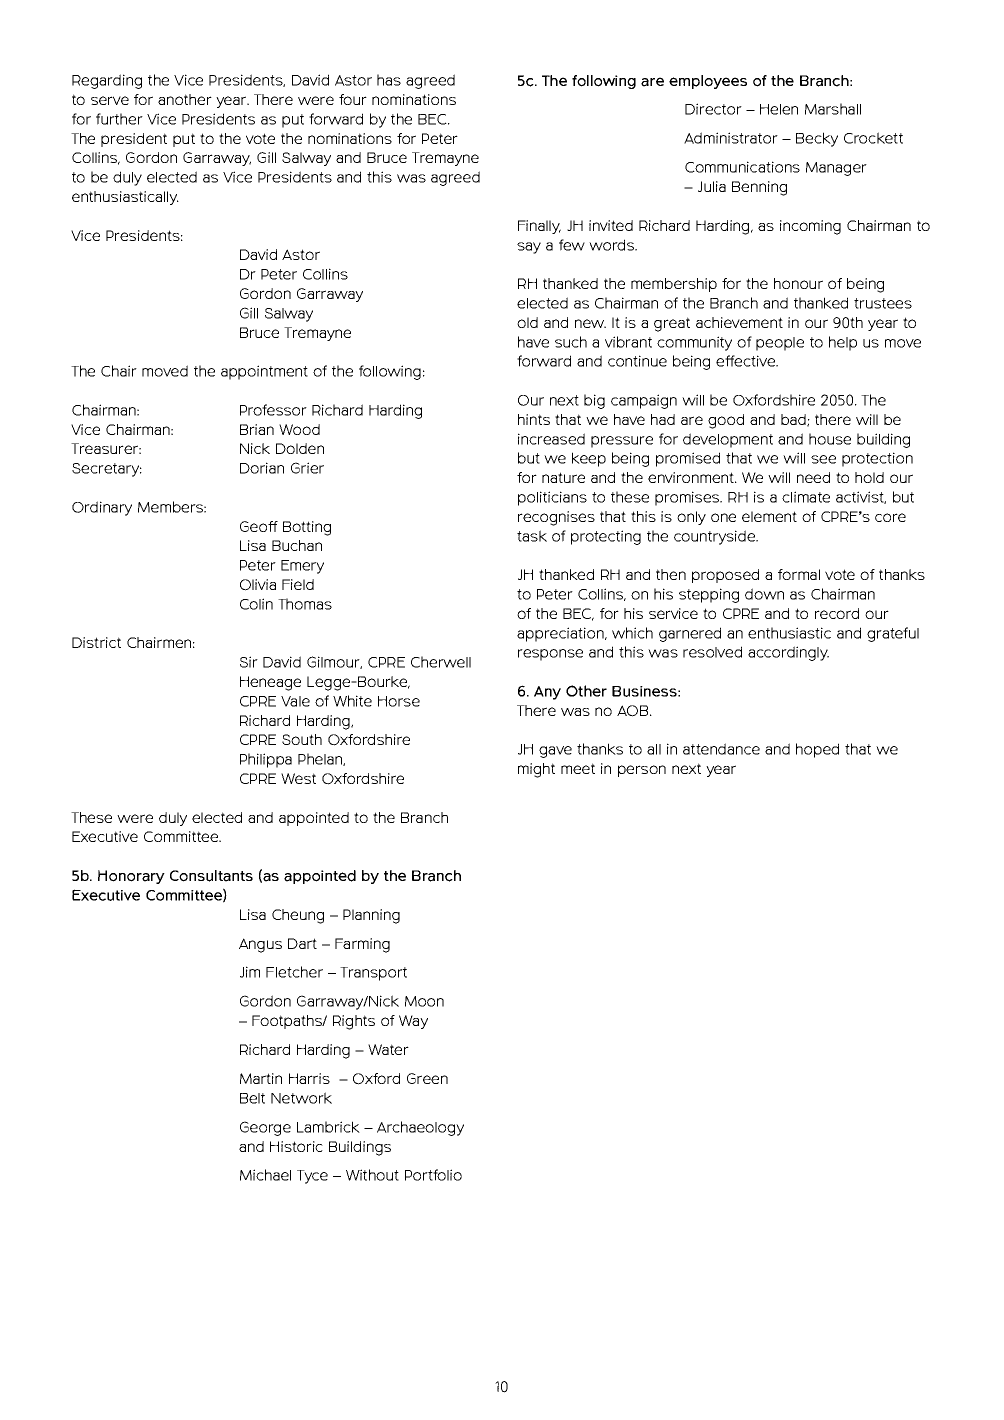  Describe the element at coordinates (264, 372) in the document. I see `appointment` at that location.
